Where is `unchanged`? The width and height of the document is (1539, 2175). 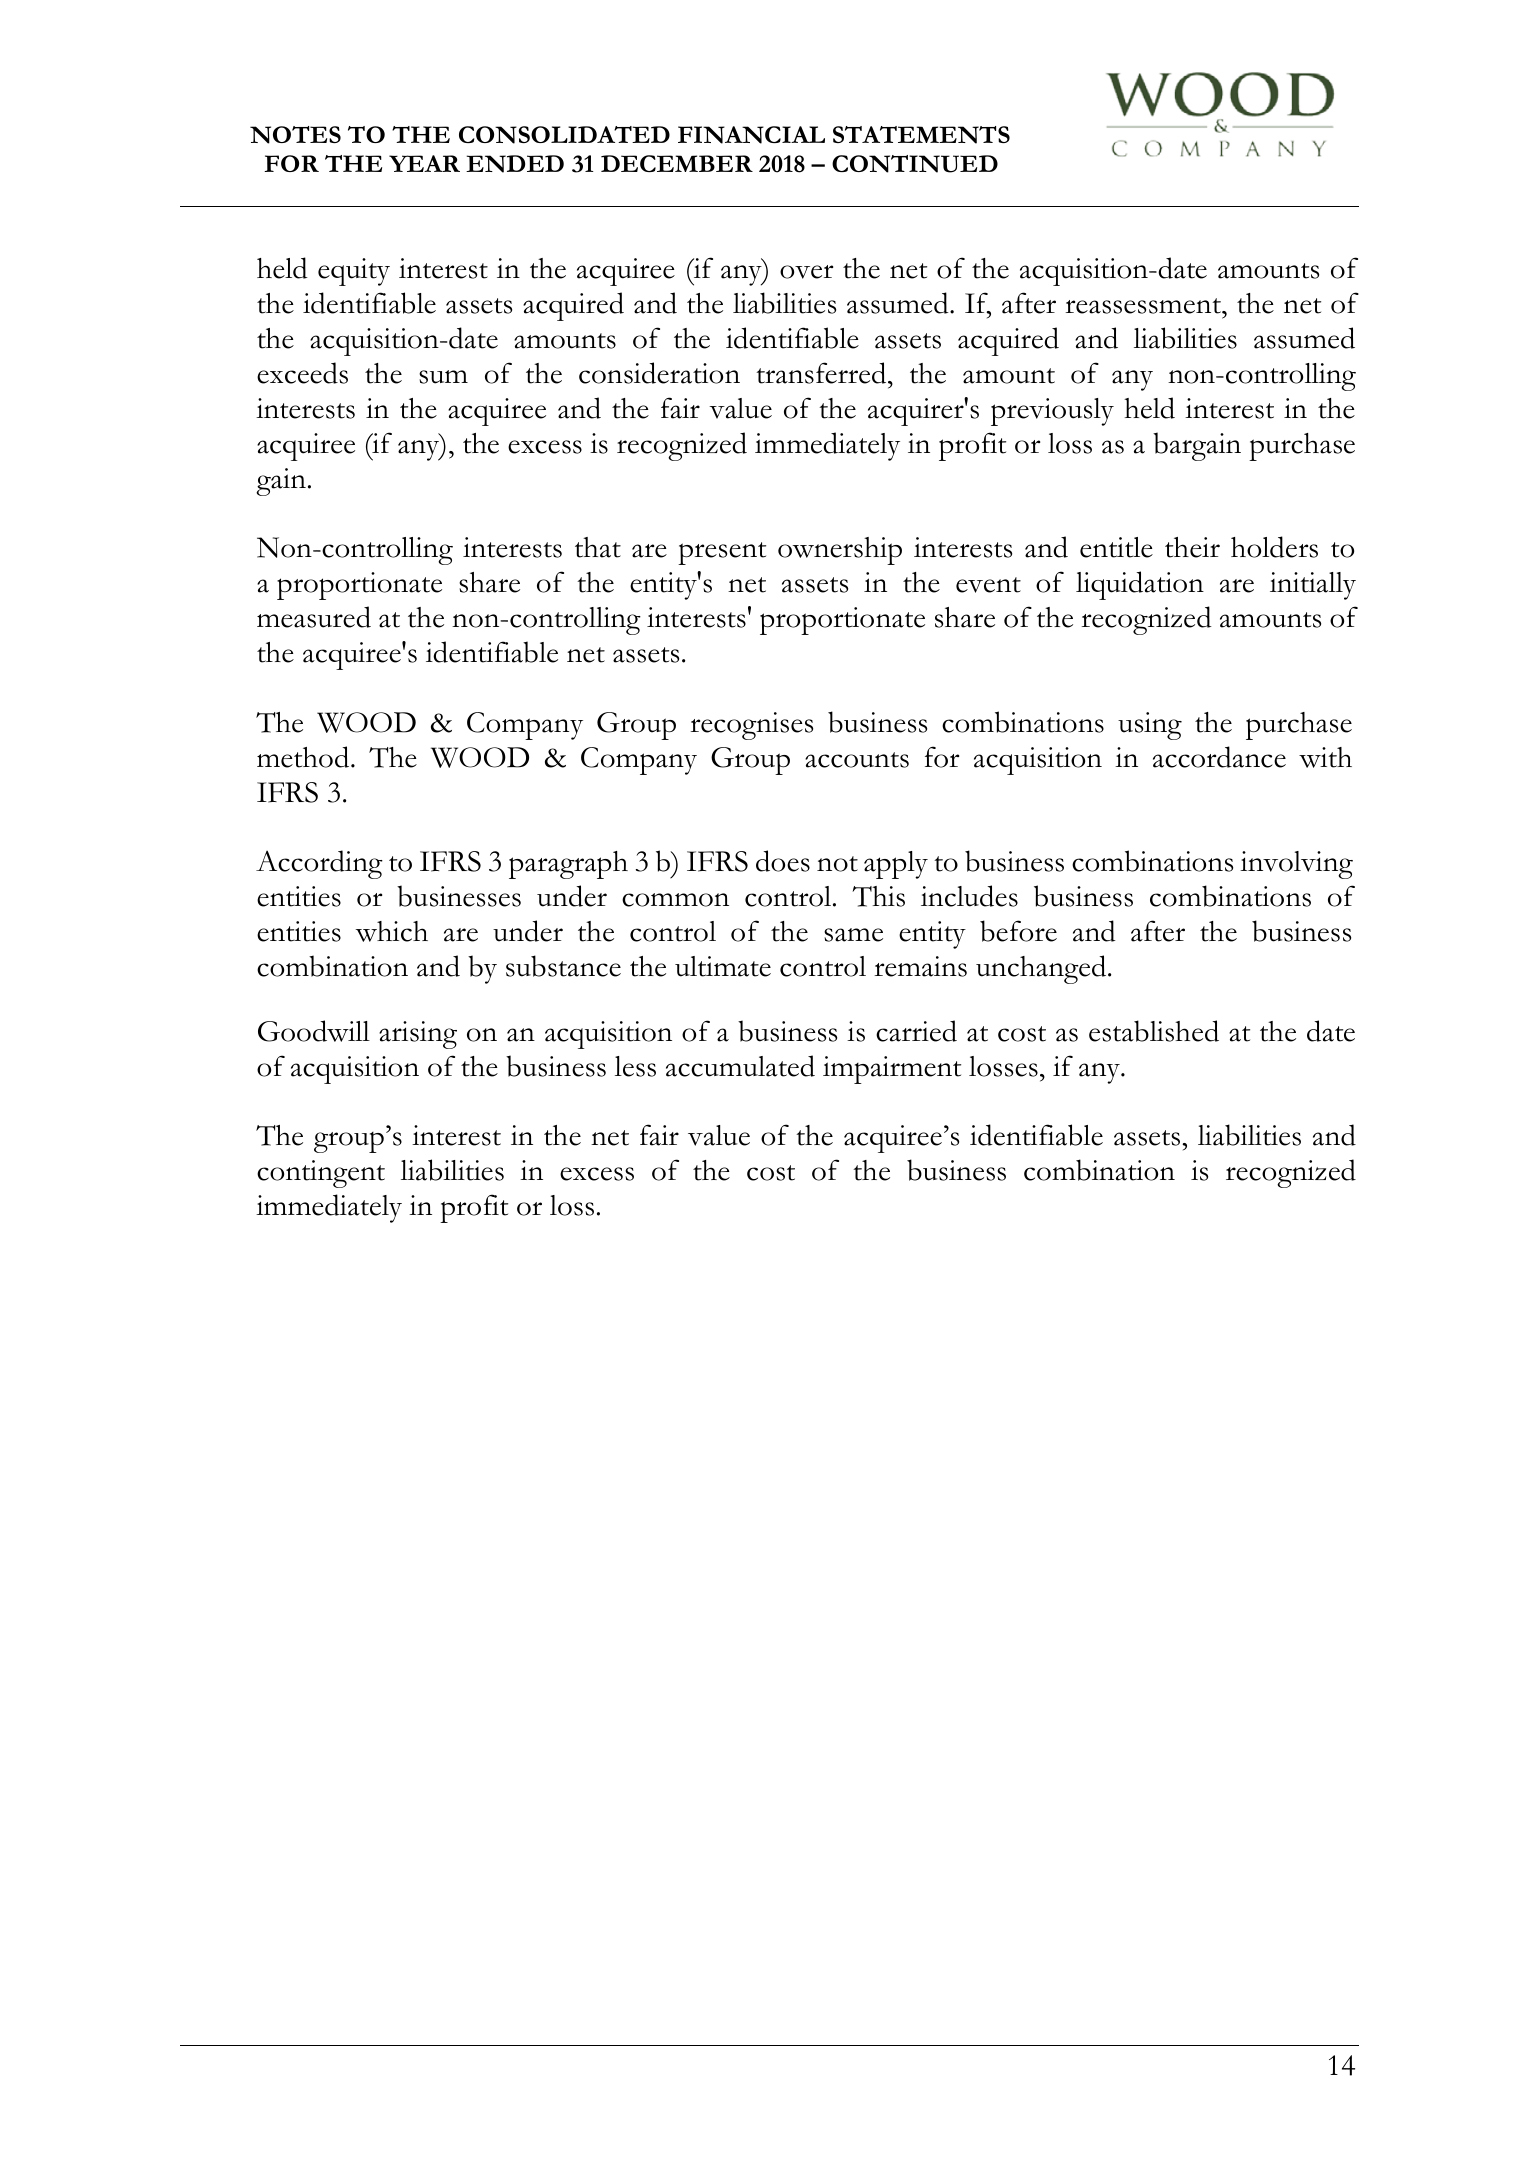 unchanged is located at coordinates (1042, 969).
